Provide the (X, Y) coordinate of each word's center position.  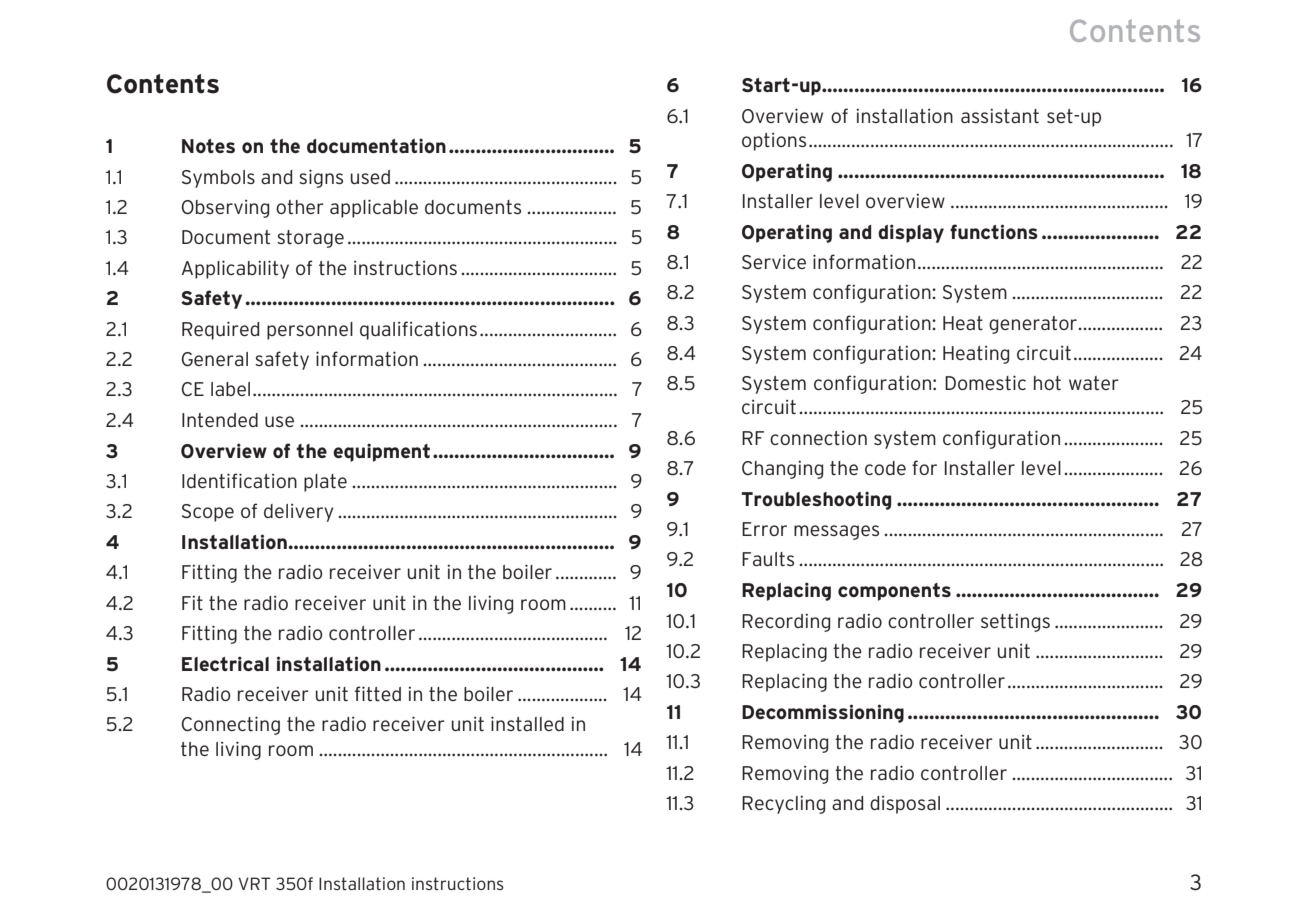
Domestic (985, 382)
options (774, 142)
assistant (1000, 115)
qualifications (418, 330)
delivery (298, 513)
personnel (310, 331)
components (894, 592)
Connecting (231, 725)
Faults (768, 559)
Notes (208, 146)
